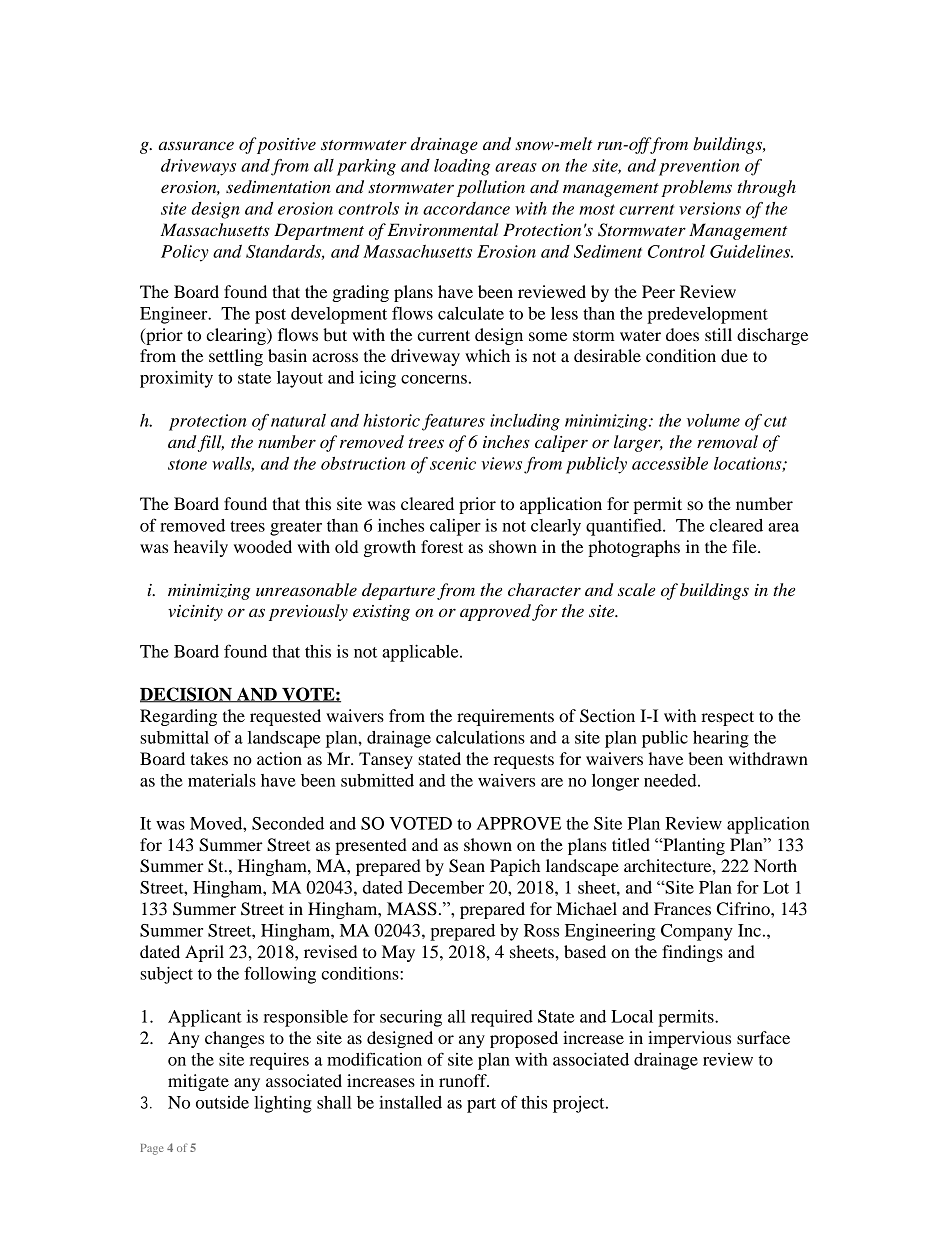  What do you see at coordinates (734, 355) in the document?
I see `due` at bounding box center [734, 355].
